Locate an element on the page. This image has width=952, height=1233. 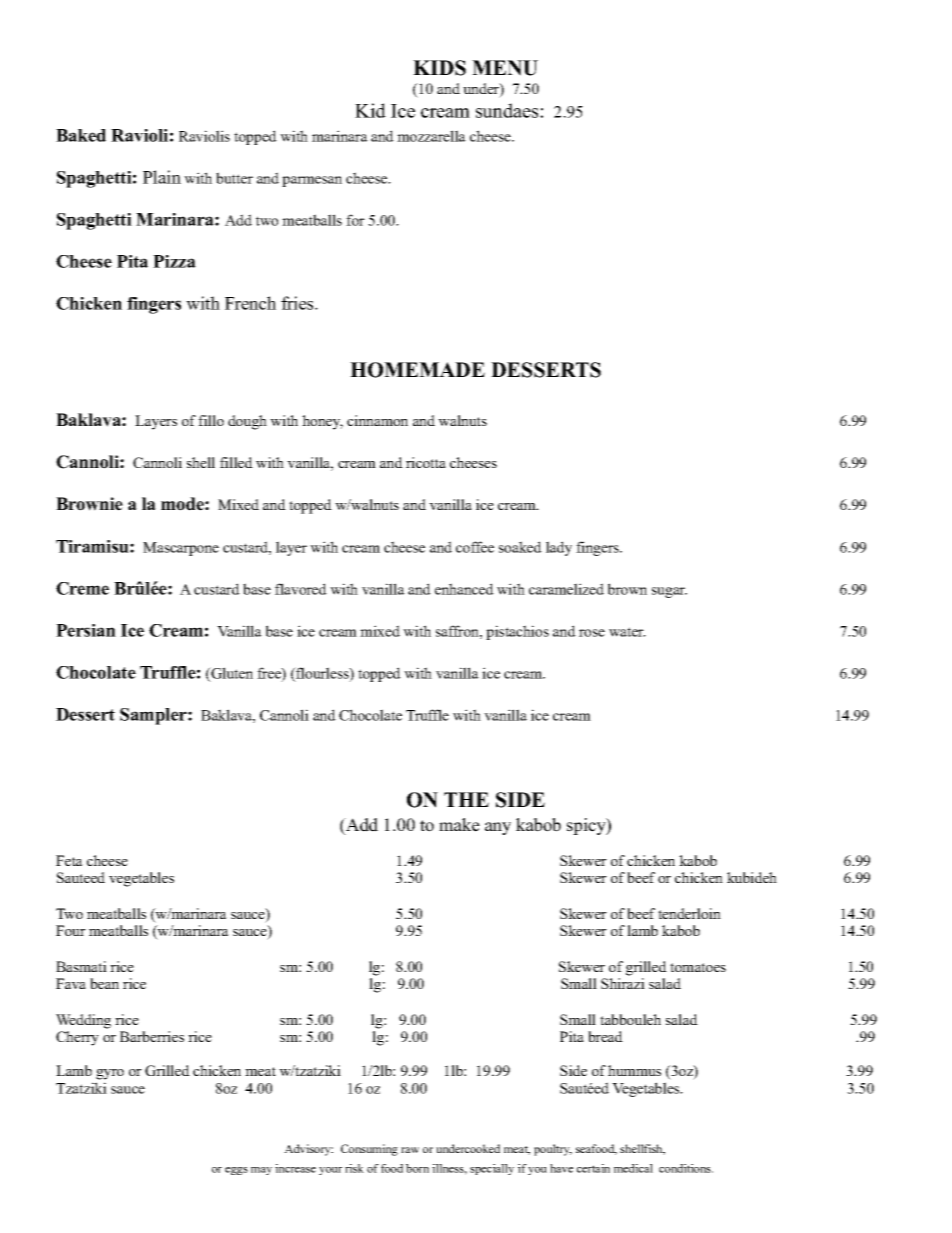
Baked is located at coordinates (81, 135).
